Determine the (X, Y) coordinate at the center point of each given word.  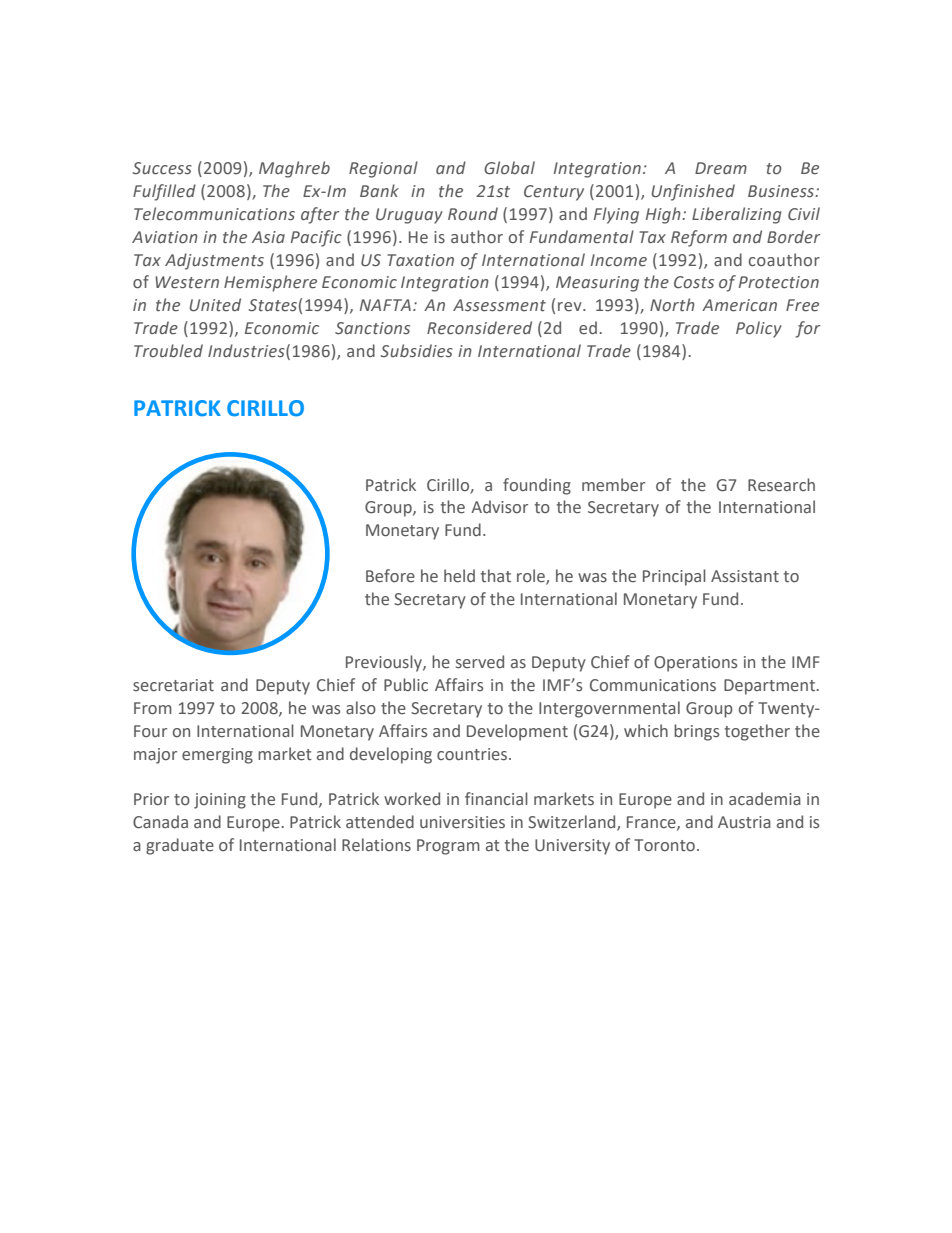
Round (473, 213)
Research (781, 485)
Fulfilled (164, 192)
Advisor (499, 507)
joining (220, 801)
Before (390, 576)
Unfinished (693, 192)
